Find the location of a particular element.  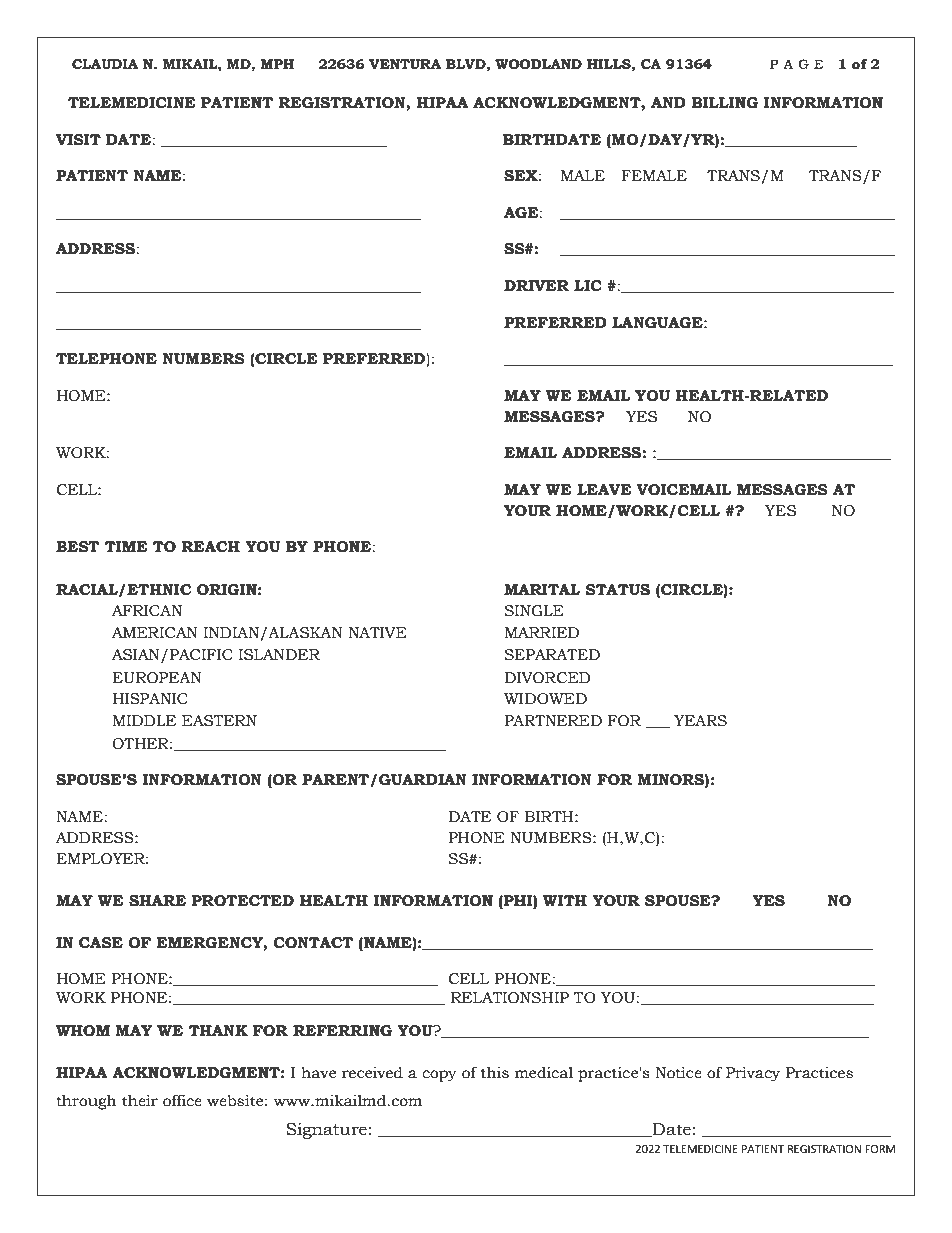

STATUS is located at coordinates (618, 590).
